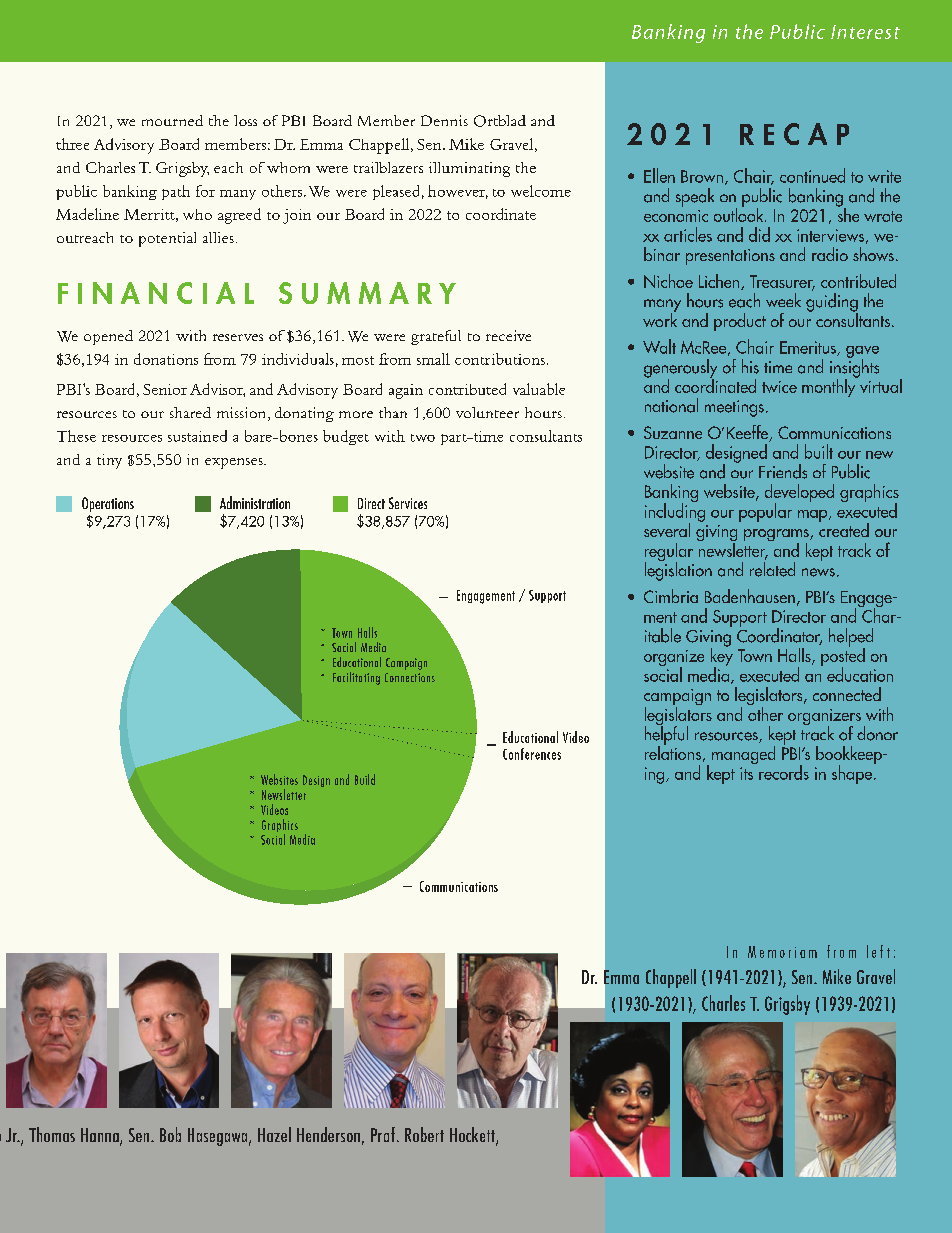  Describe the element at coordinates (508, 335) in the screenshot. I see `receive` at that location.
